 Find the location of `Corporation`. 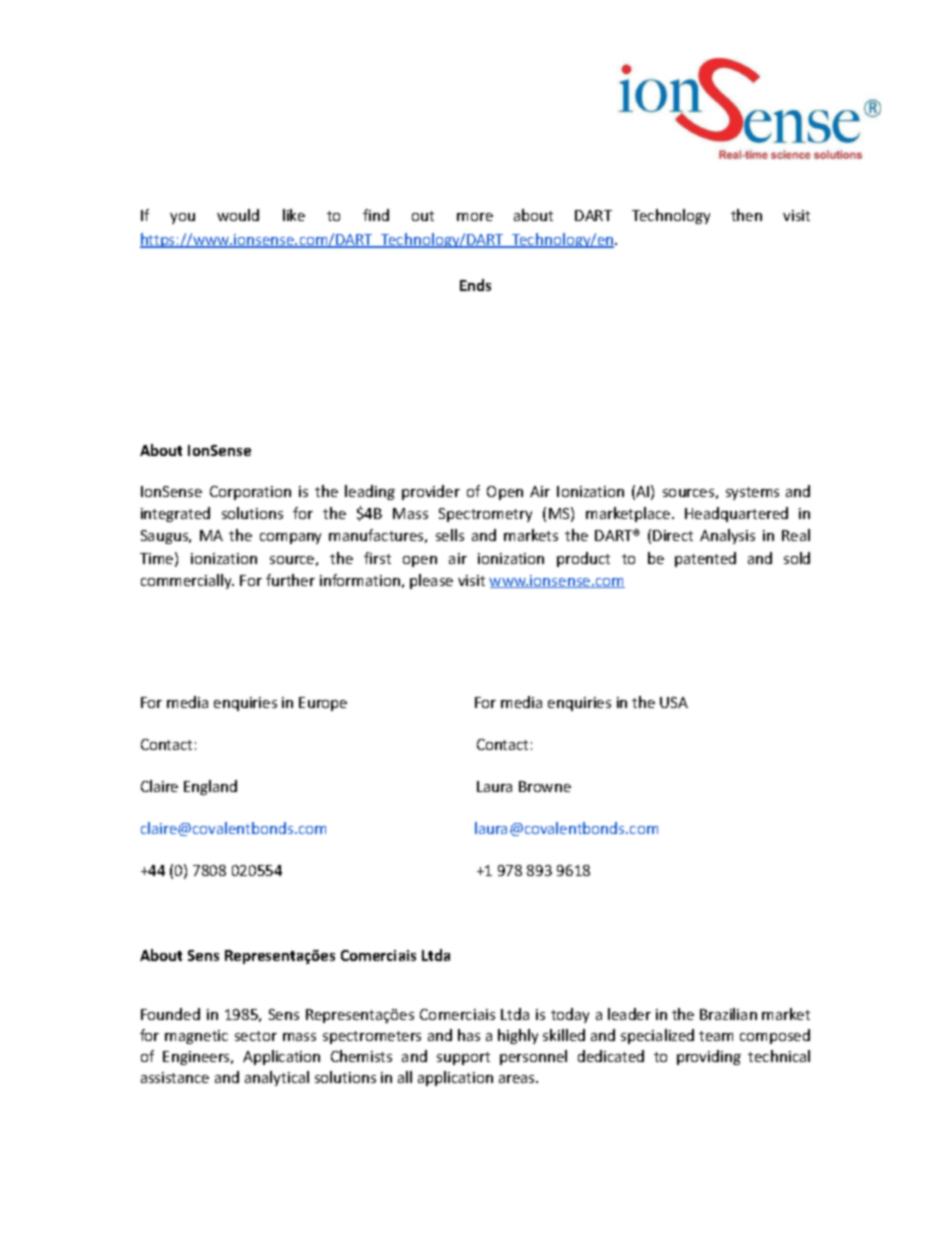

Corporation is located at coordinates (250, 493).
